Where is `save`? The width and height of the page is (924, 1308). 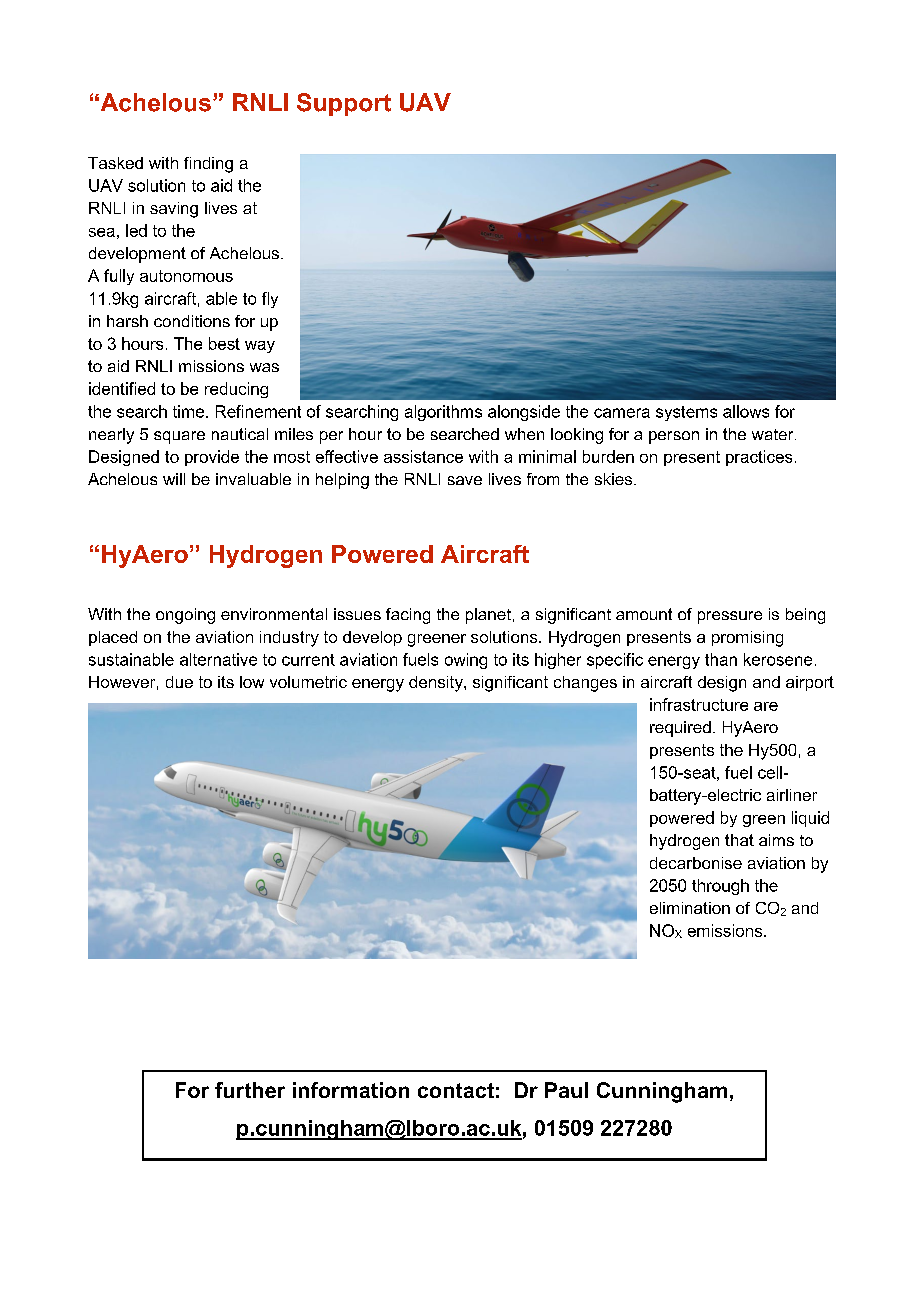
save is located at coordinates (465, 480).
